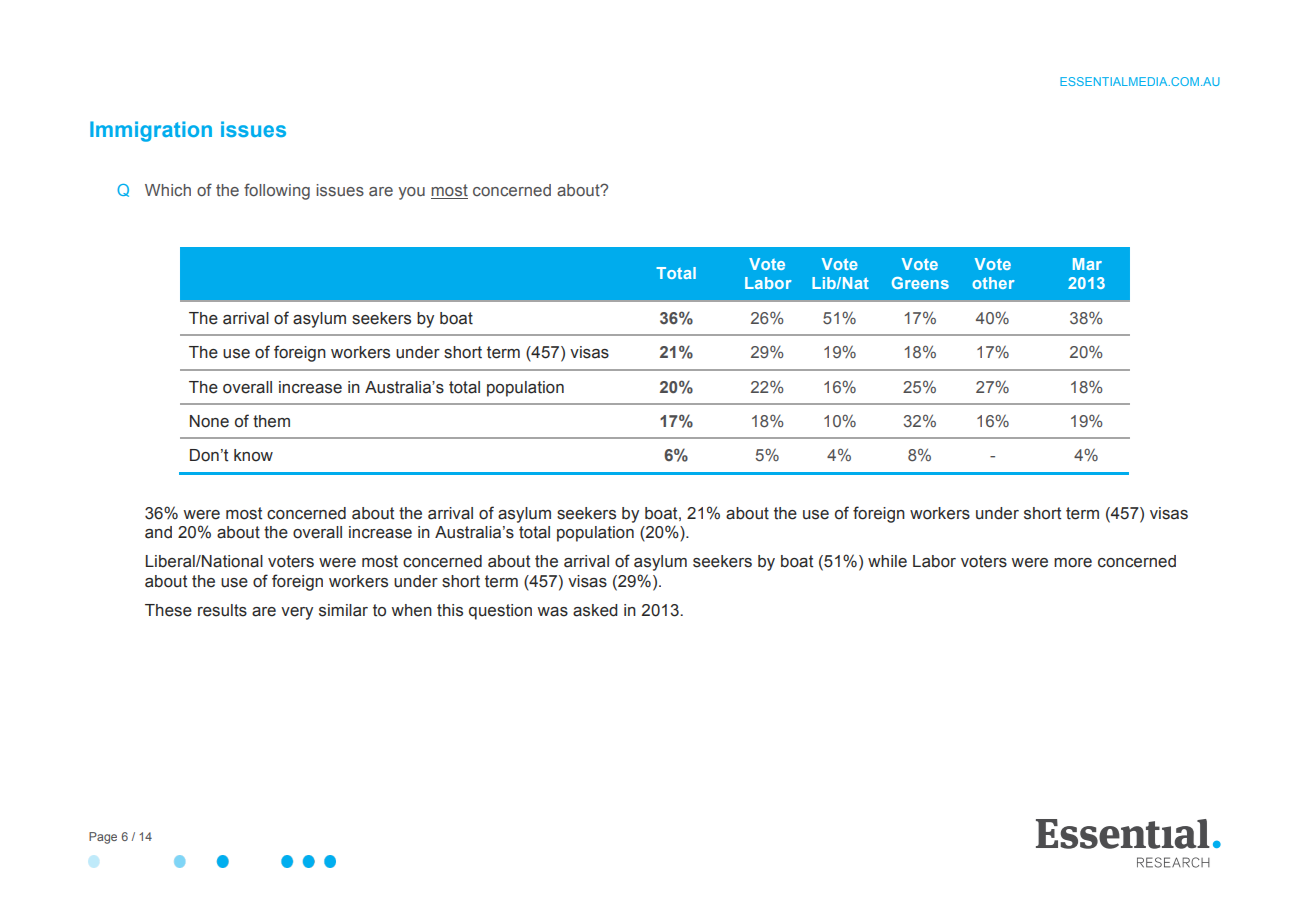  What do you see at coordinates (103, 838) in the screenshot?
I see `Page` at bounding box center [103, 838].
